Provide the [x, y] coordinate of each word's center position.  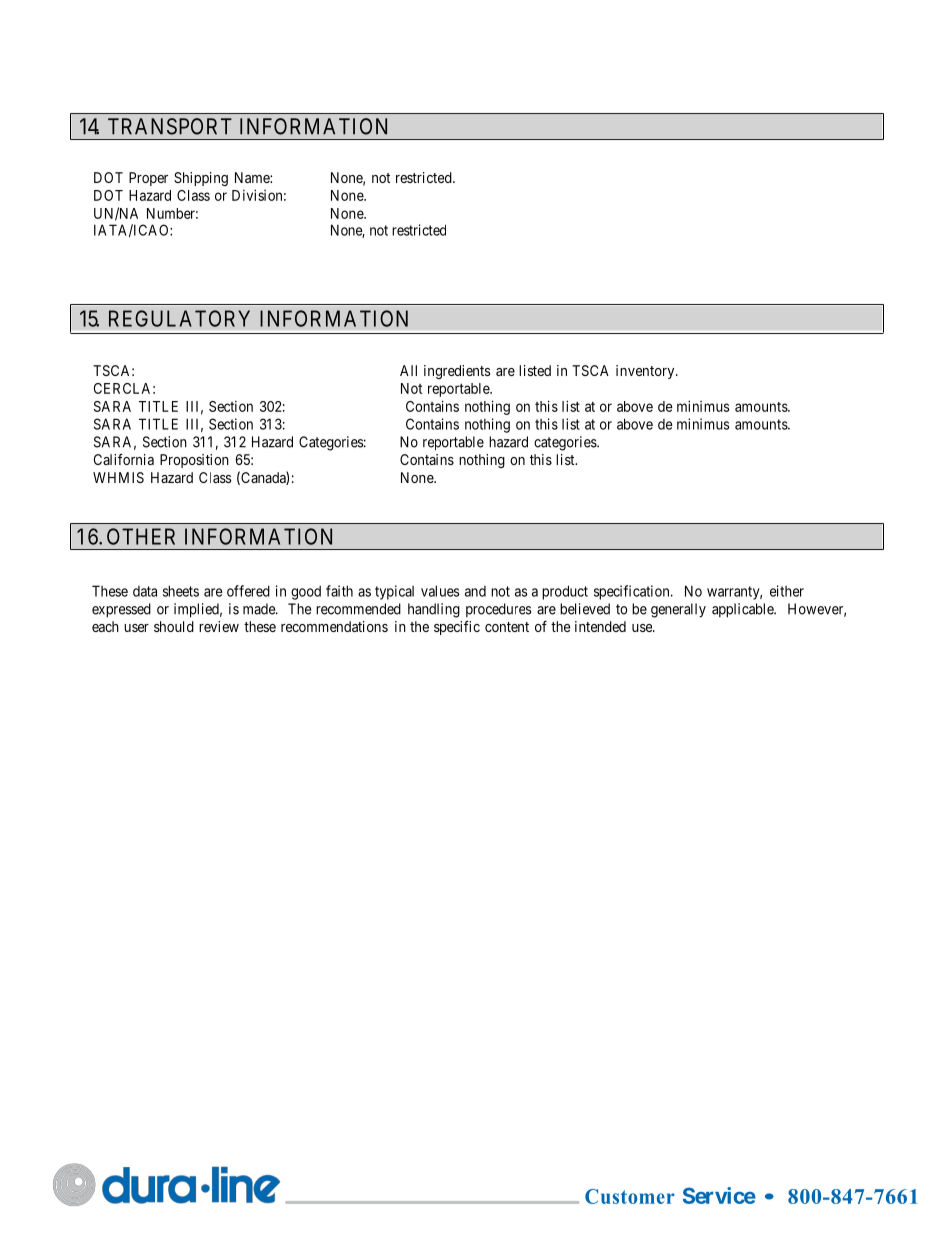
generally [678, 610]
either [787, 591]
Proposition [194, 461]
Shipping [201, 179]
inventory [646, 372]
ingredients [457, 372]
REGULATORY [179, 318]
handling [434, 610]
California [124, 459]
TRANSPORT [170, 126]
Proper [148, 179]
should [174, 626]
